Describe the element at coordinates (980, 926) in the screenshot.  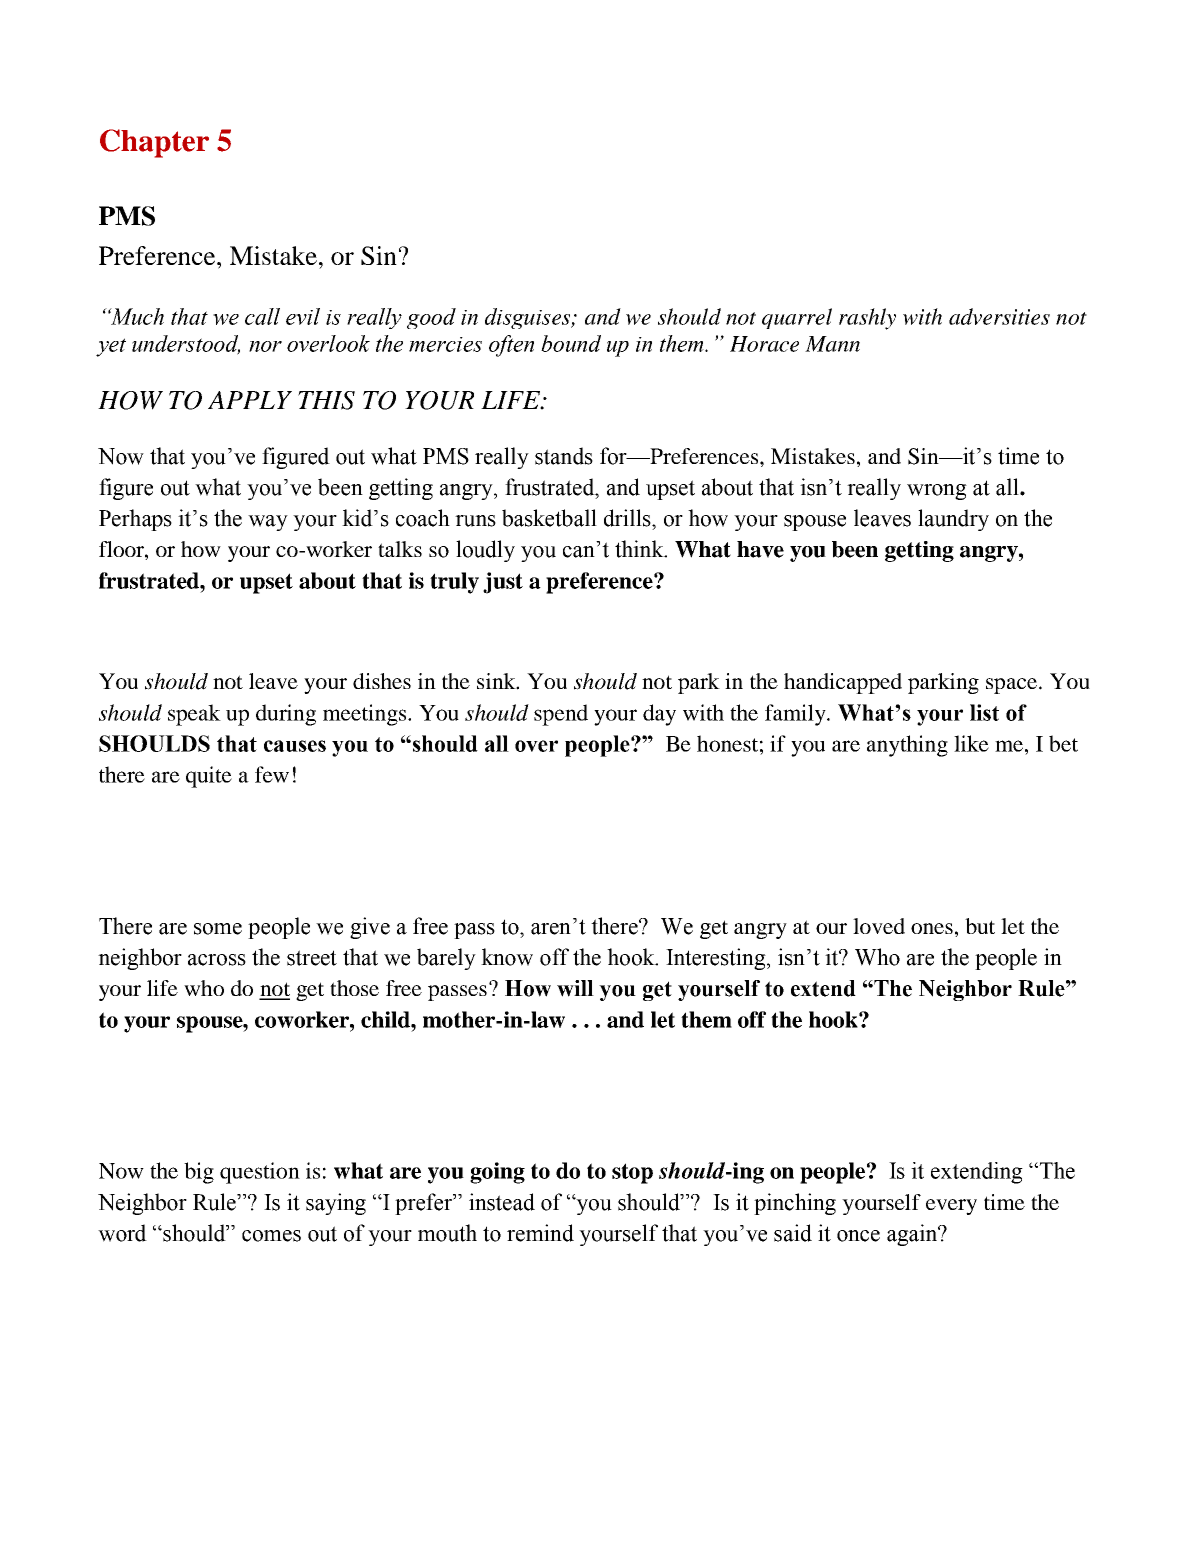
I see `but` at that location.
